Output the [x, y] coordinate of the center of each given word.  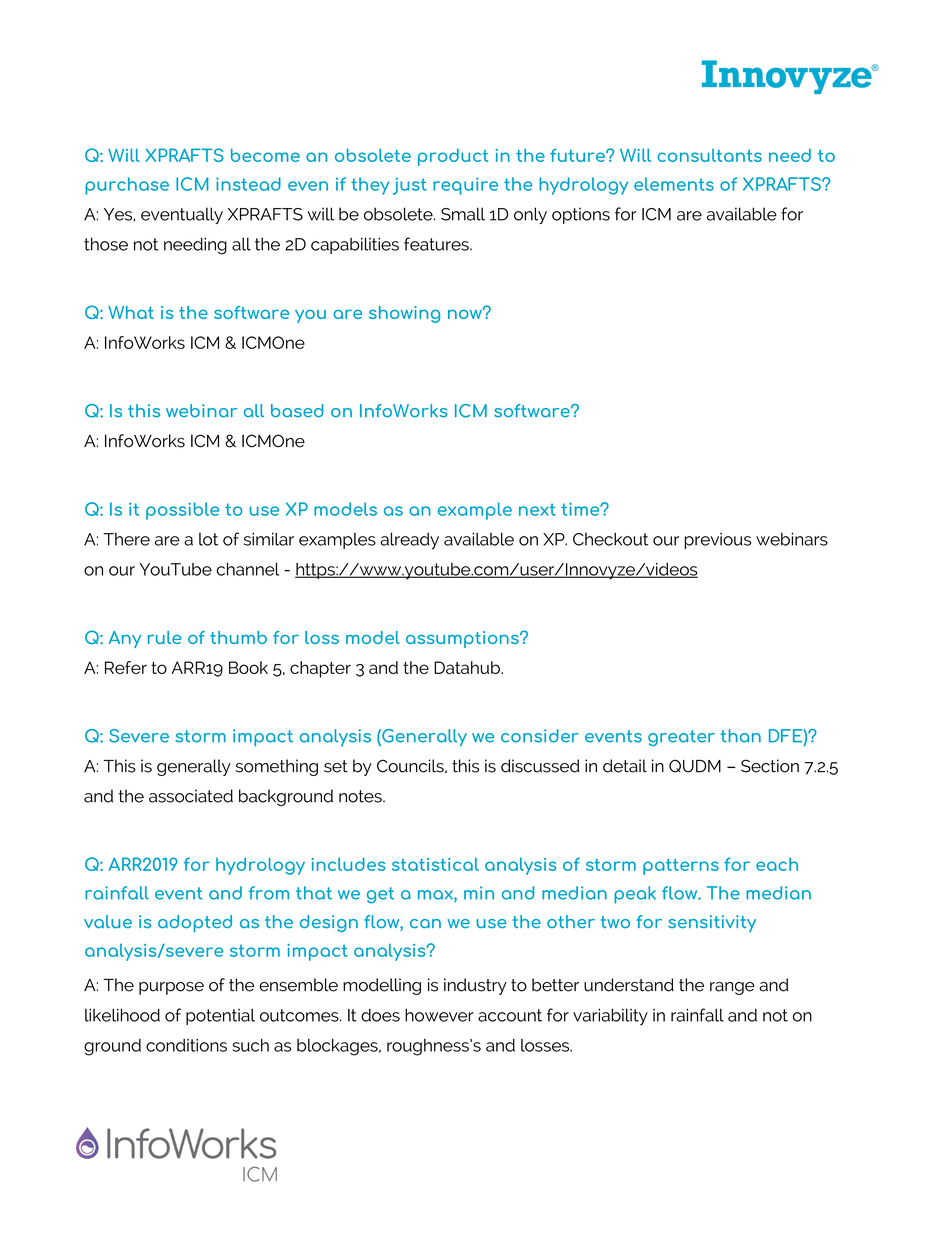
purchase [127, 186]
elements [674, 184]
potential [220, 1017]
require [465, 186]
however [439, 1015]
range [732, 988]
